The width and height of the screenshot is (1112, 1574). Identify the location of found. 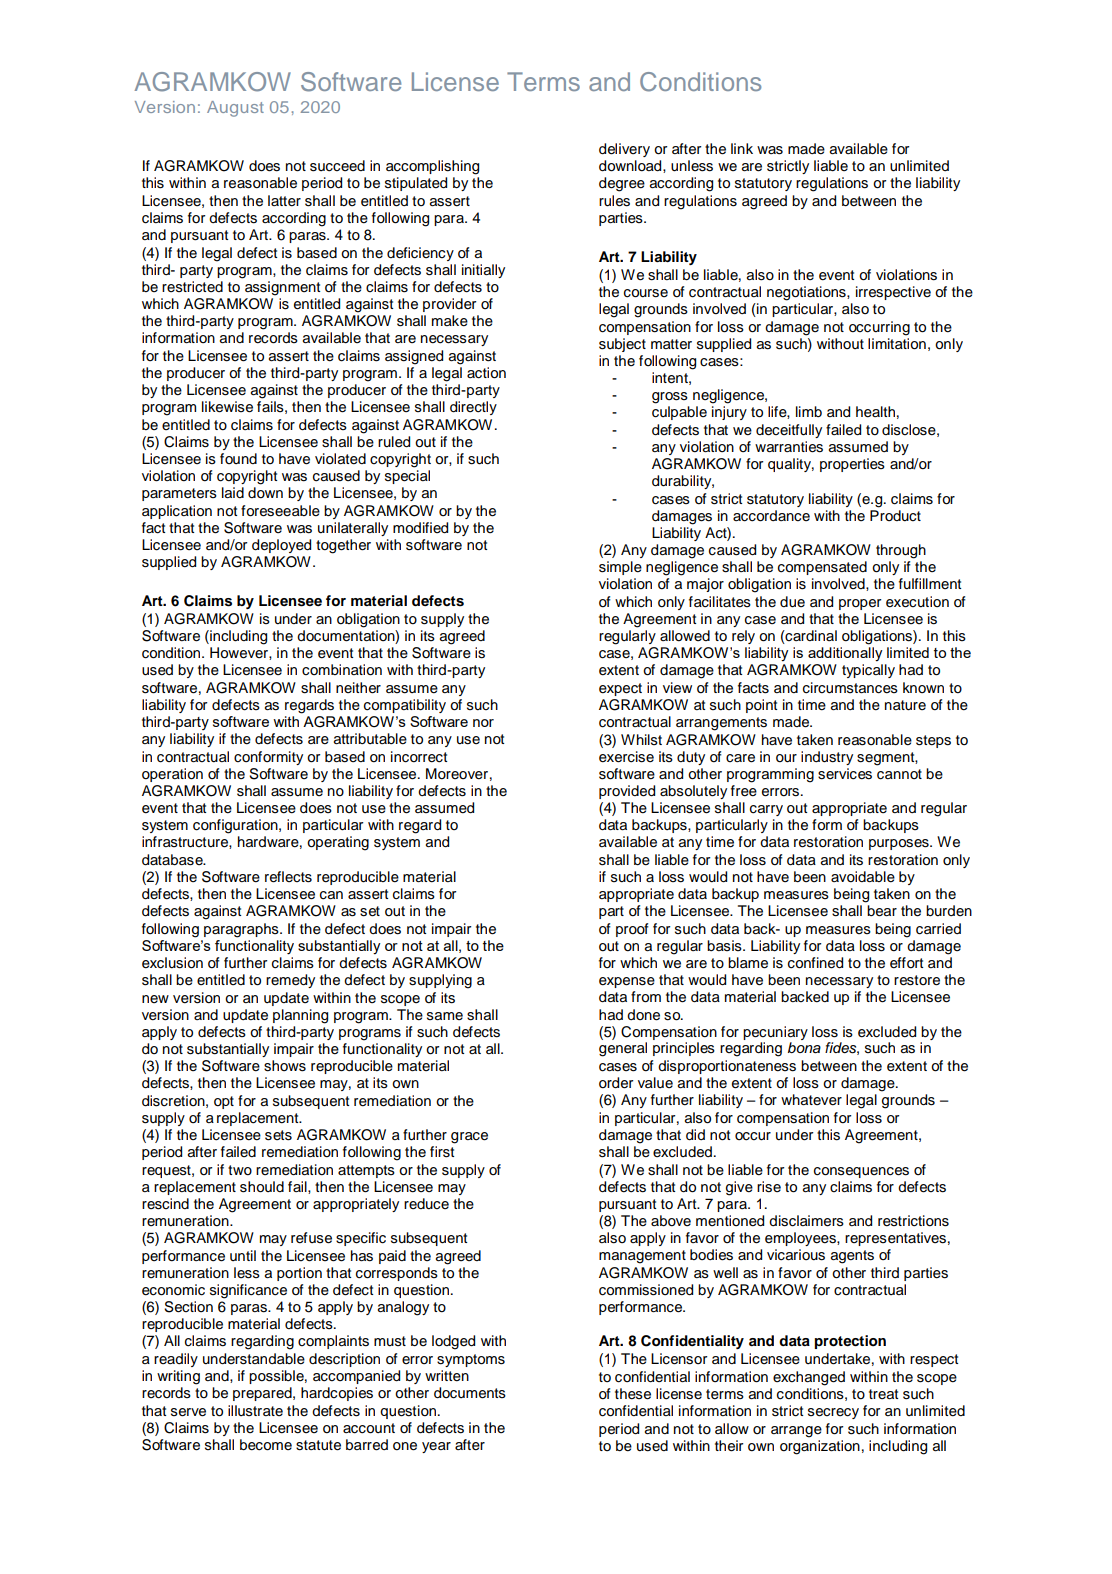
(238, 458).
